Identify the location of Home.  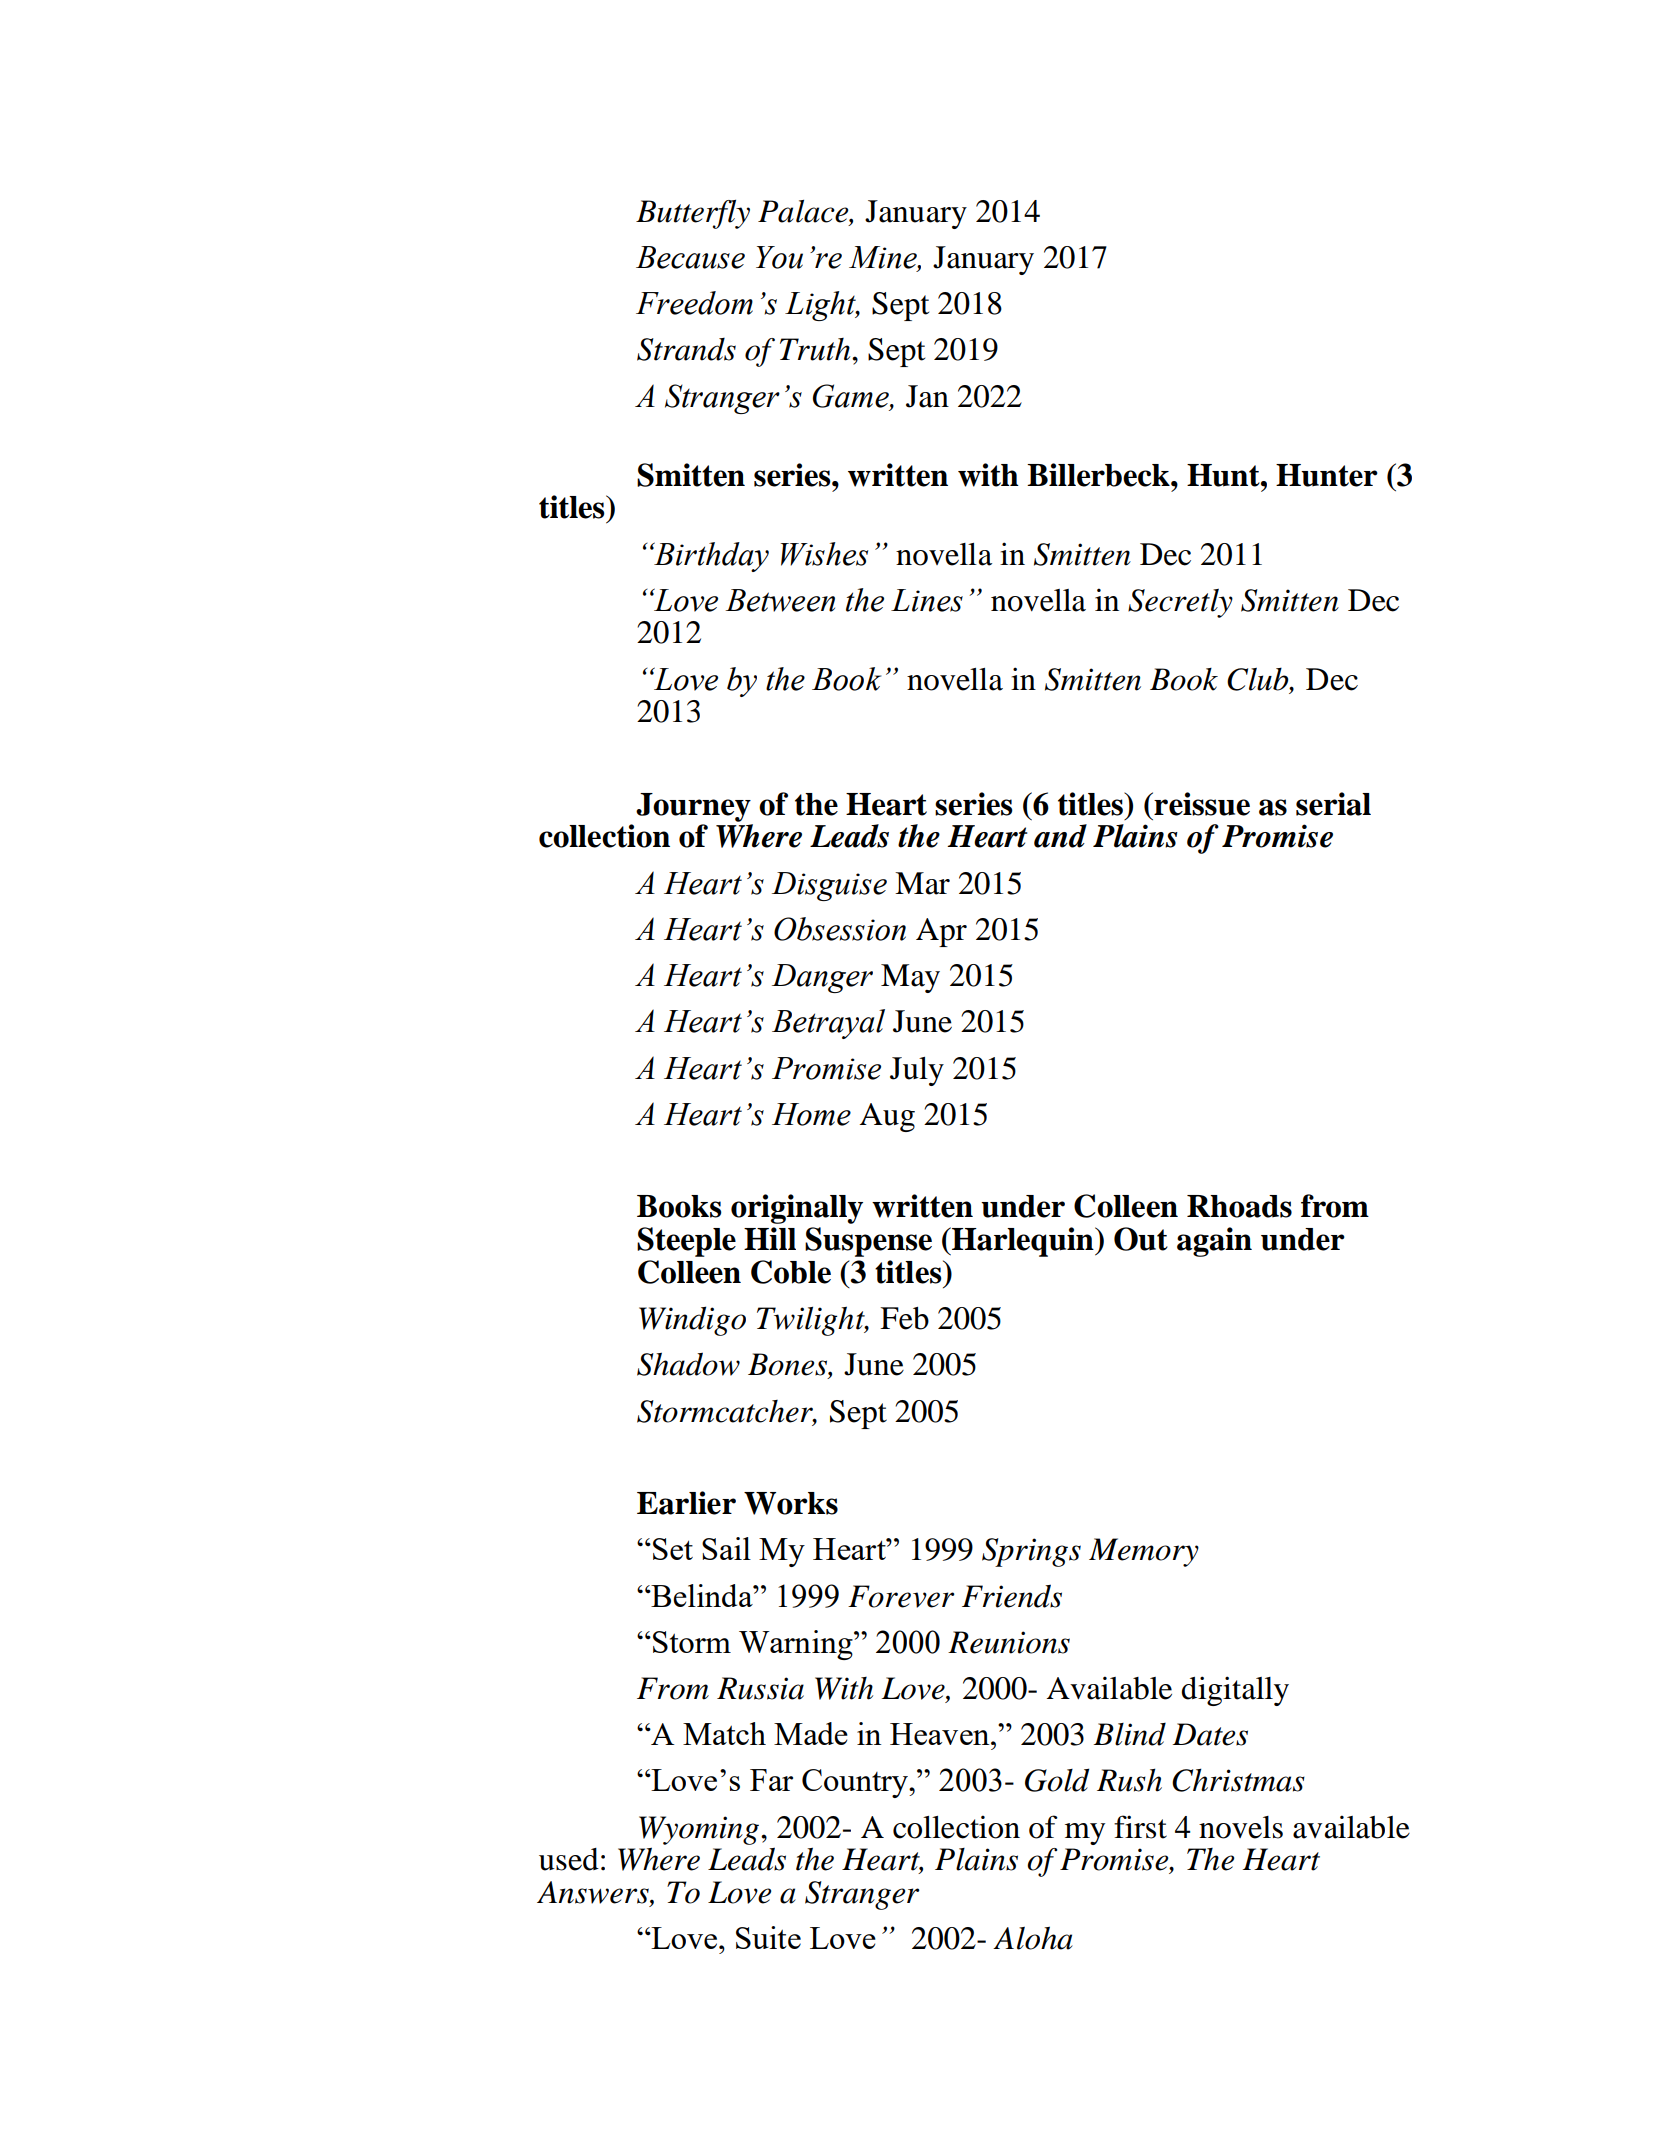
(811, 1114).
